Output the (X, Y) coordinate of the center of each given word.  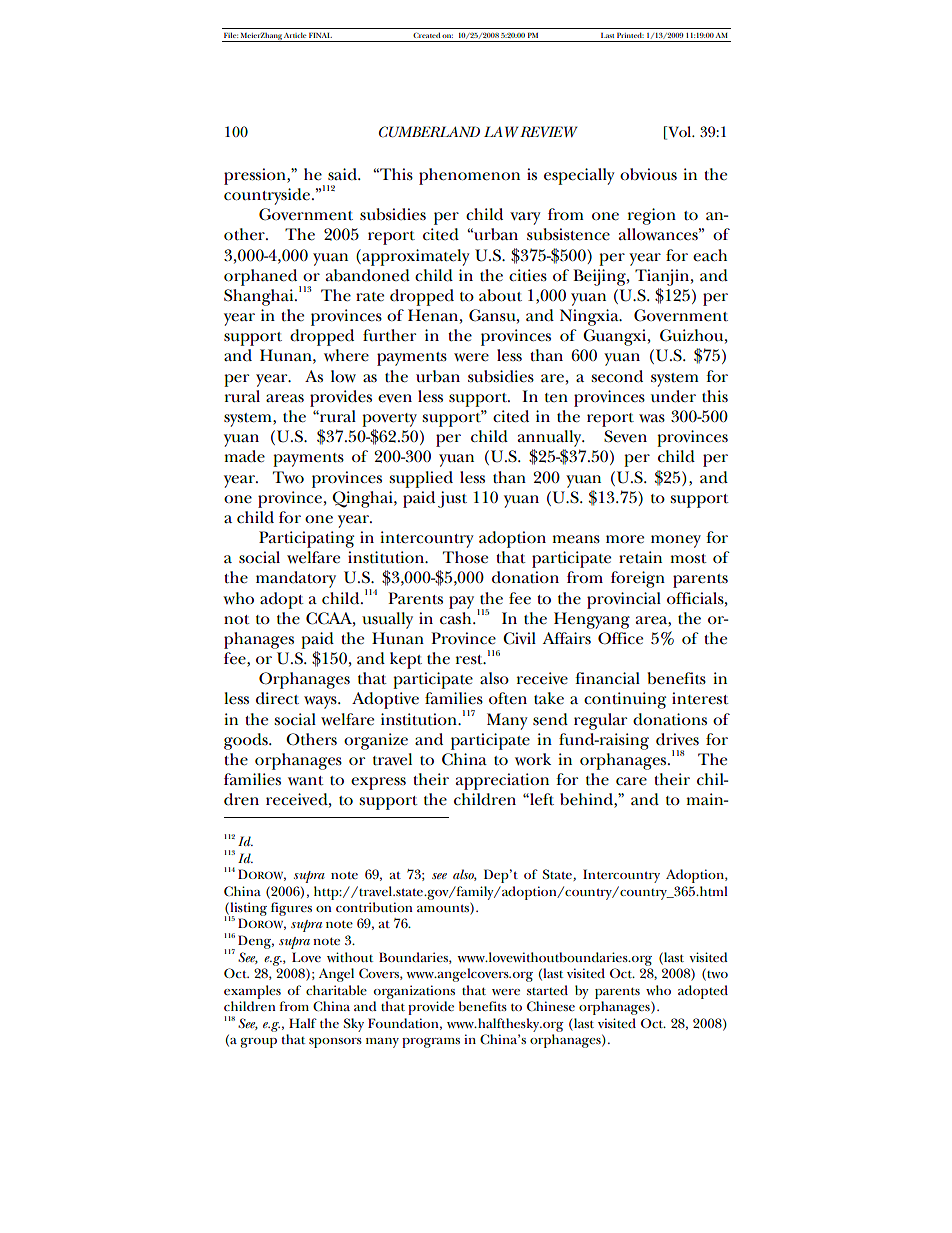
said (343, 174)
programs (431, 1043)
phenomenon (469, 176)
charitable (336, 990)
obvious (648, 174)
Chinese (551, 1006)
